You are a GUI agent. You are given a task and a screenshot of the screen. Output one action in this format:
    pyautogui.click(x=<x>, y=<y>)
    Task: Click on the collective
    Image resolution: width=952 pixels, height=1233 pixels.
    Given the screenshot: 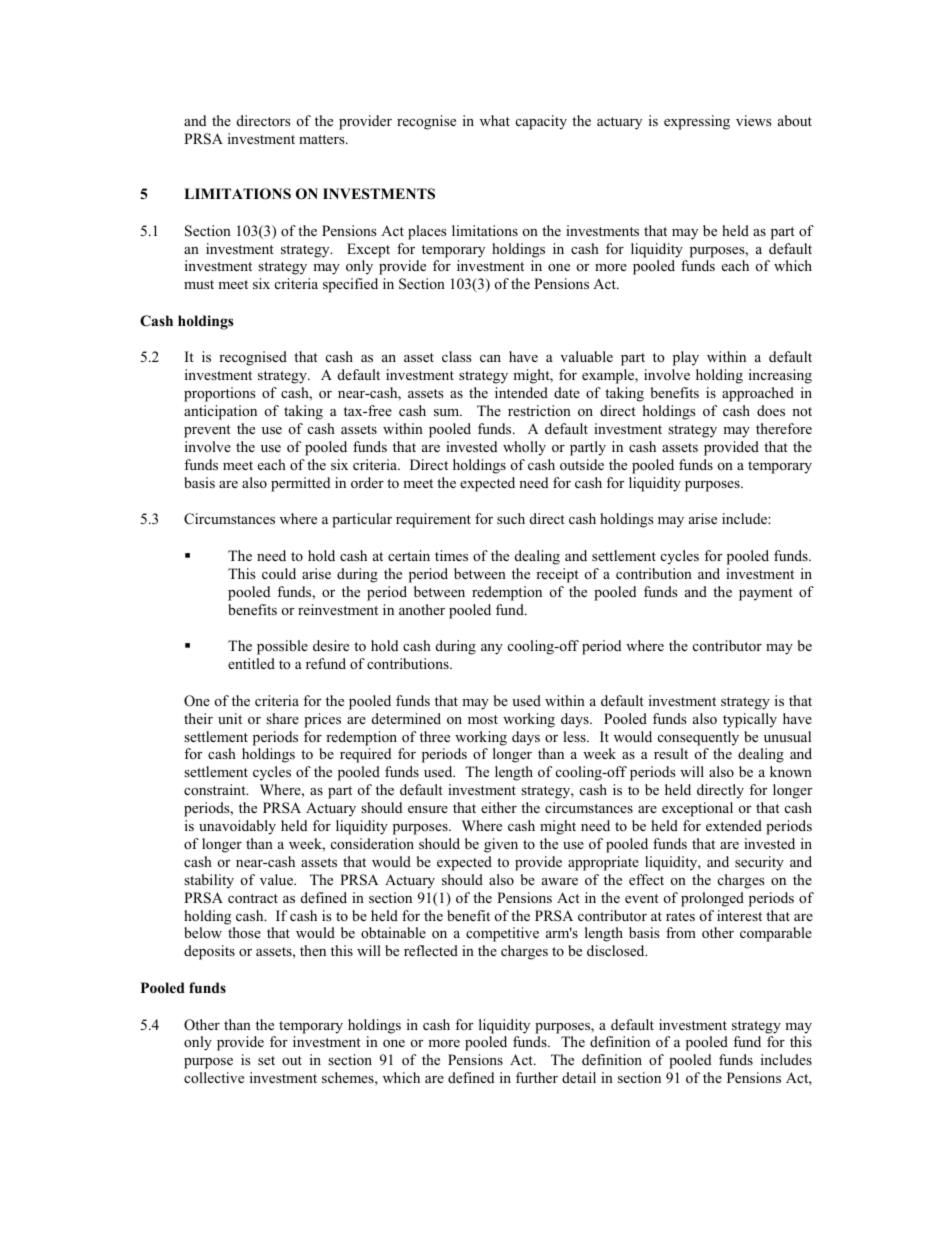 What is the action you would take?
    pyautogui.click(x=214, y=1077)
